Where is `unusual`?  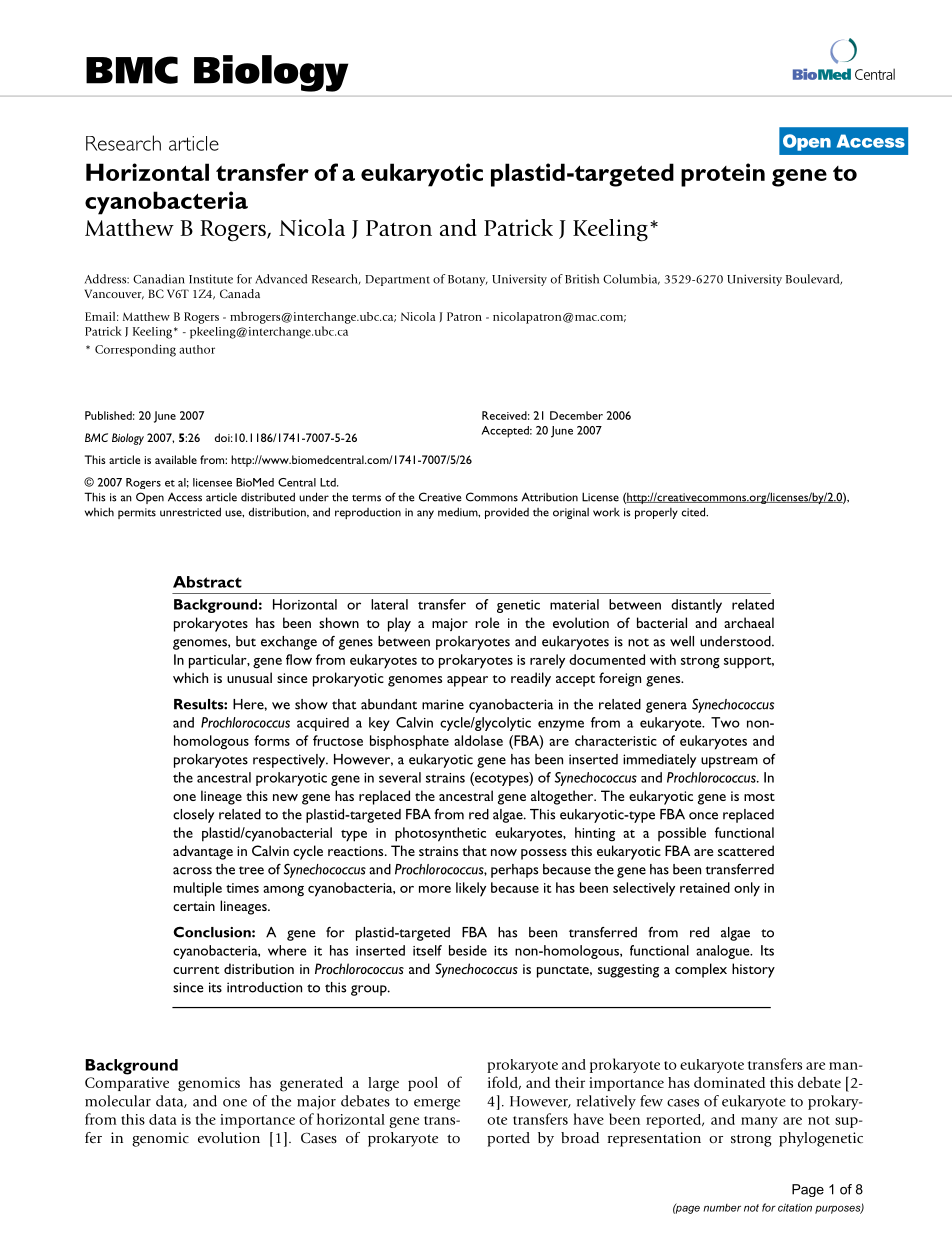
unusual is located at coordinates (249, 677).
